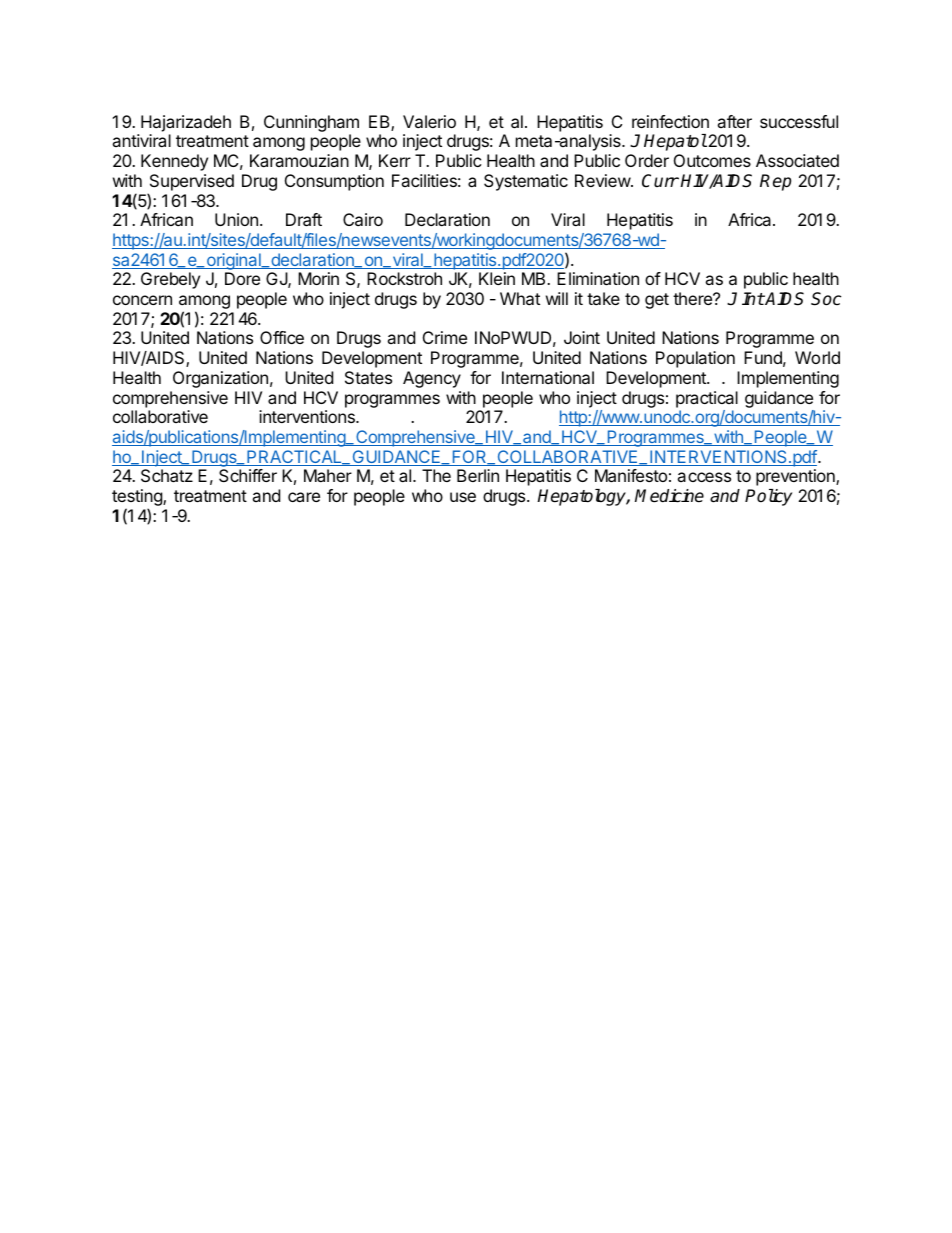  What do you see at coordinates (311, 123) in the screenshot?
I see `Cunningham` at bounding box center [311, 123].
